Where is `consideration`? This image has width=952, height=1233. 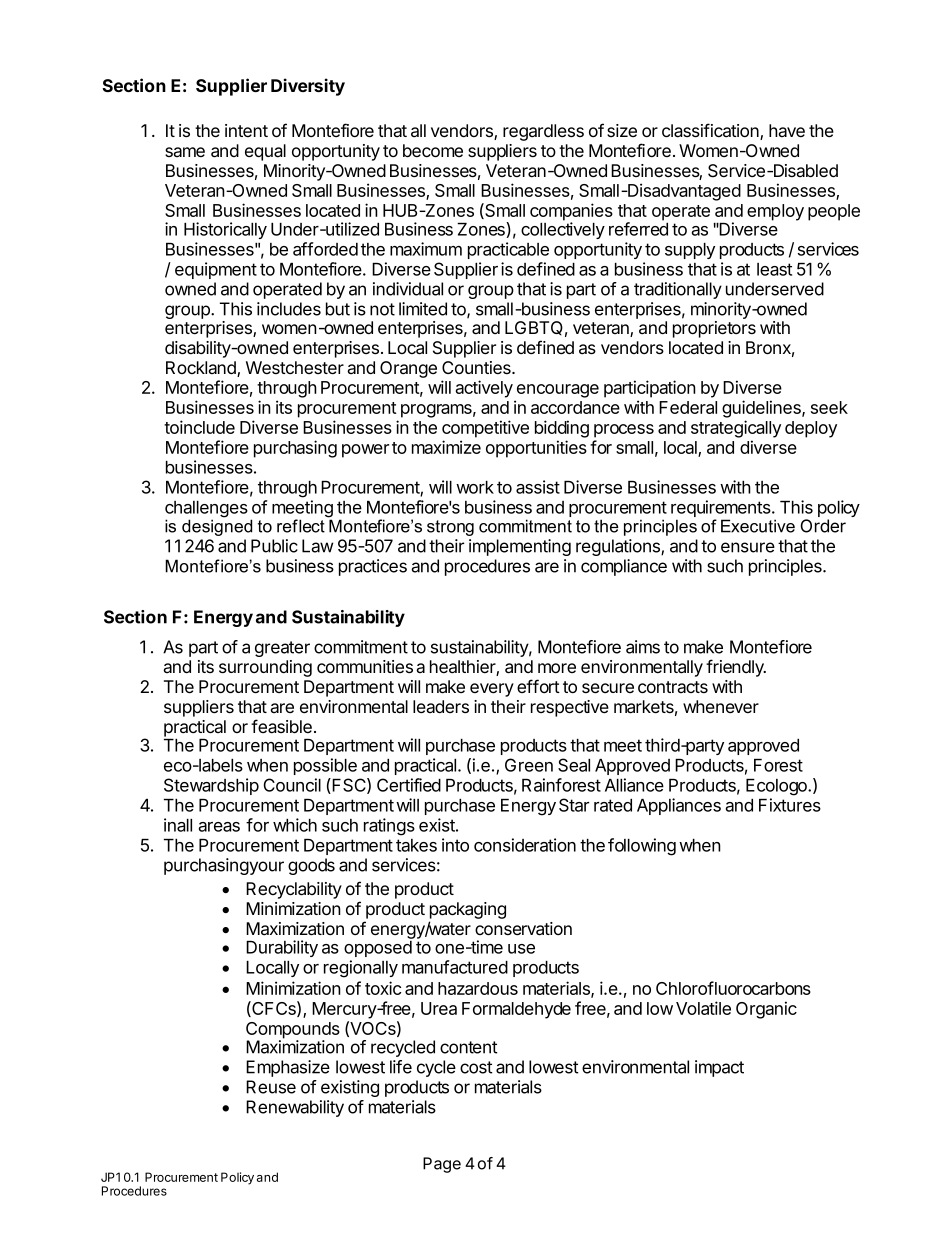
consideration is located at coordinates (525, 845).
